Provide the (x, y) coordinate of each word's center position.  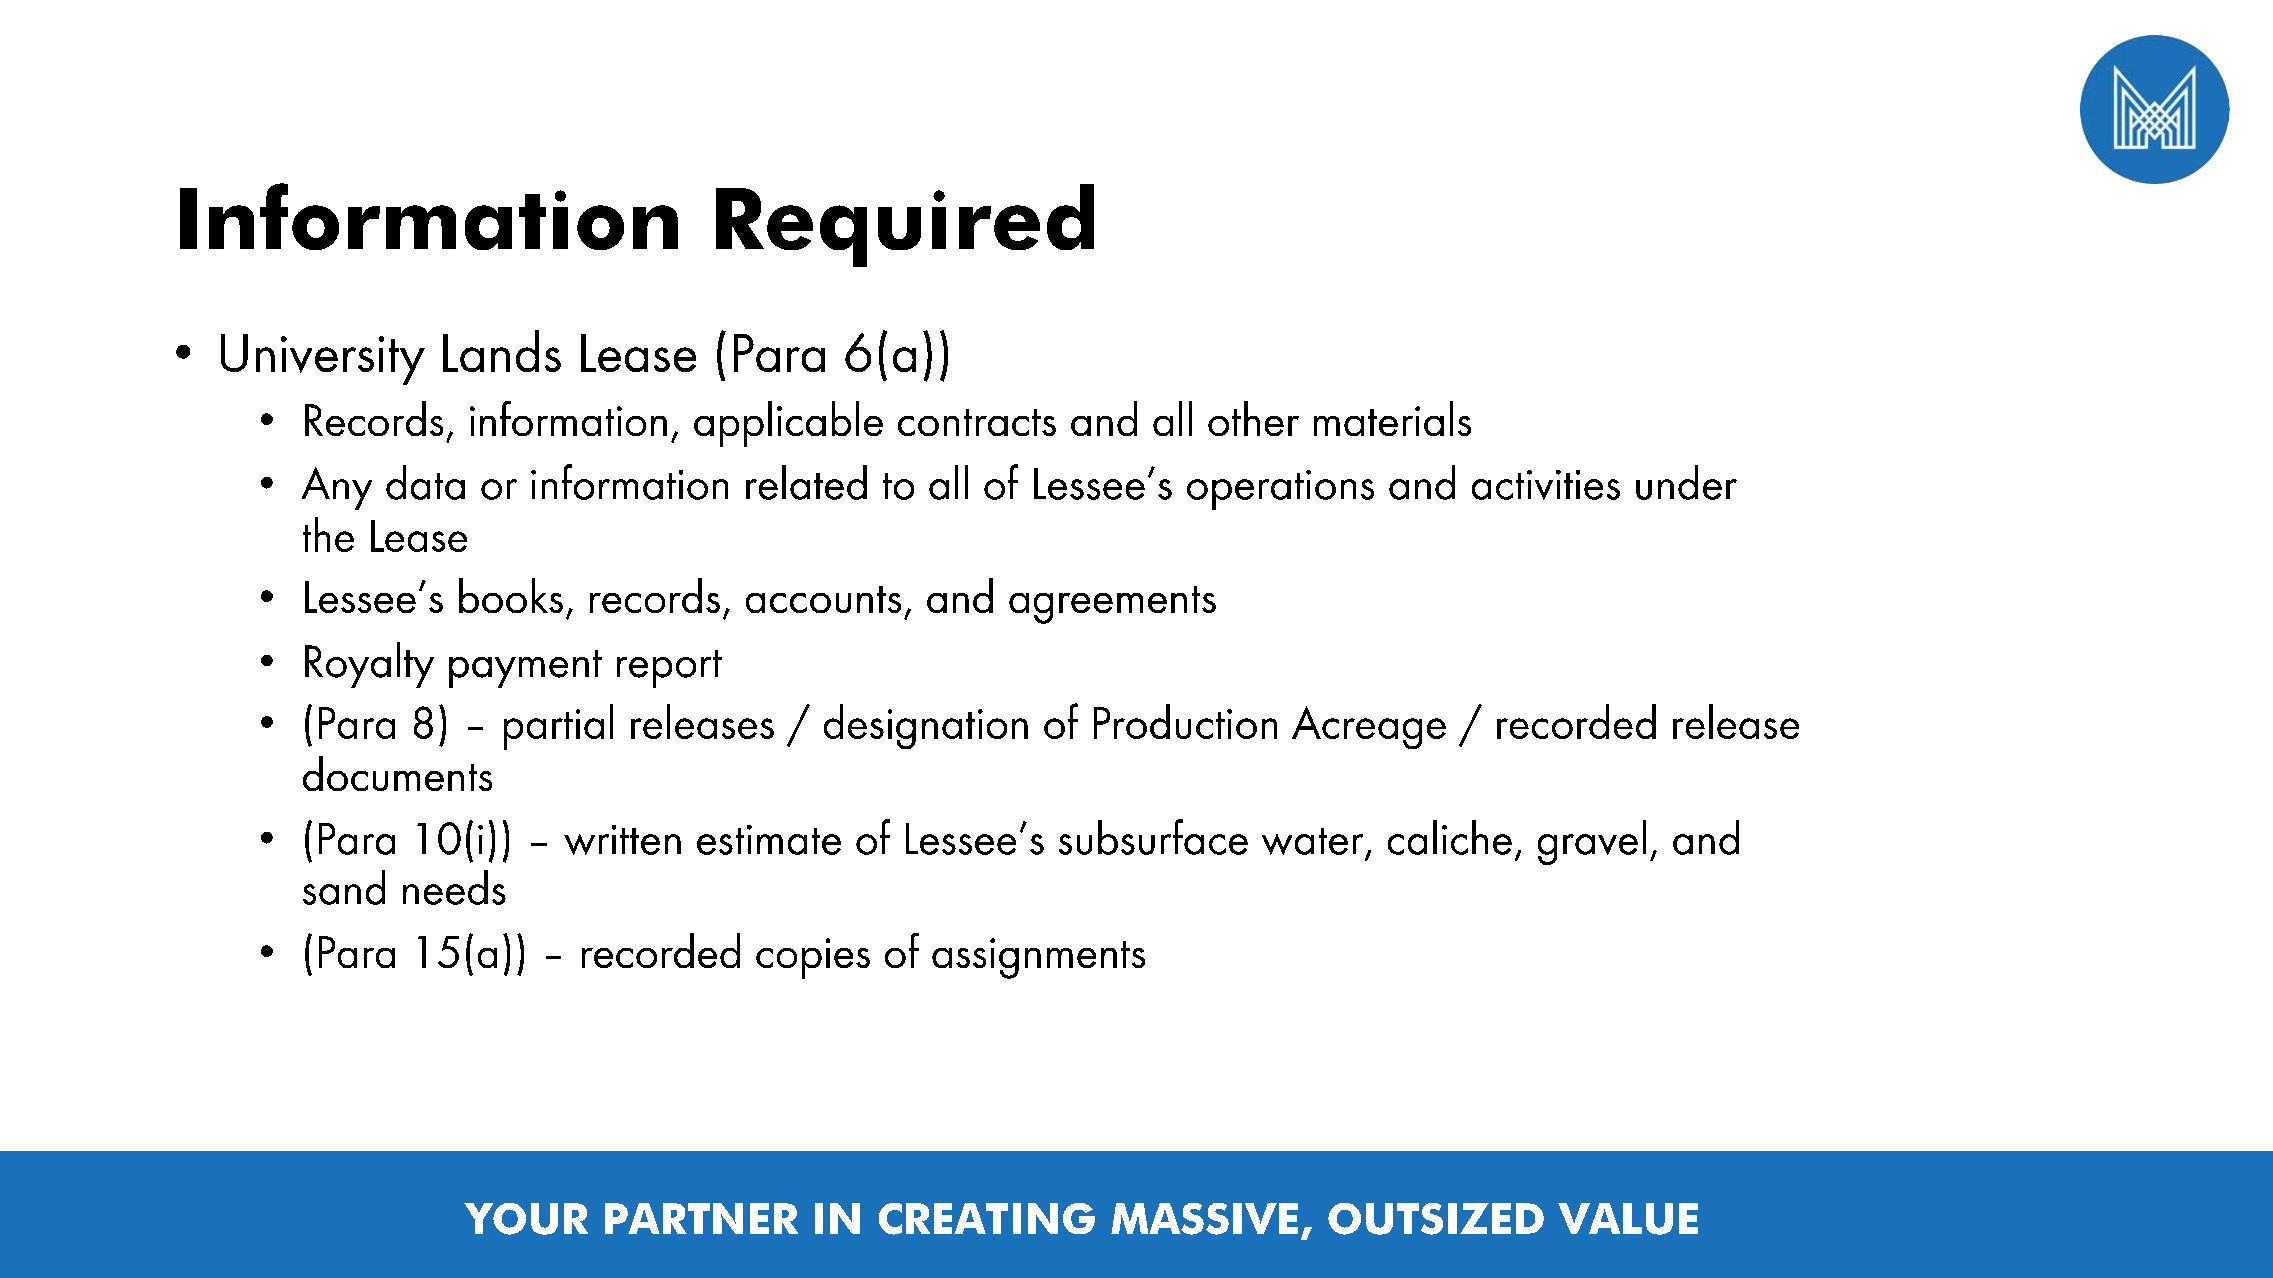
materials (1392, 418)
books (511, 595)
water (1312, 841)
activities (1546, 485)
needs (454, 887)
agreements (1112, 605)
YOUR (526, 1219)
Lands (502, 351)
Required (905, 225)
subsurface (1153, 837)
